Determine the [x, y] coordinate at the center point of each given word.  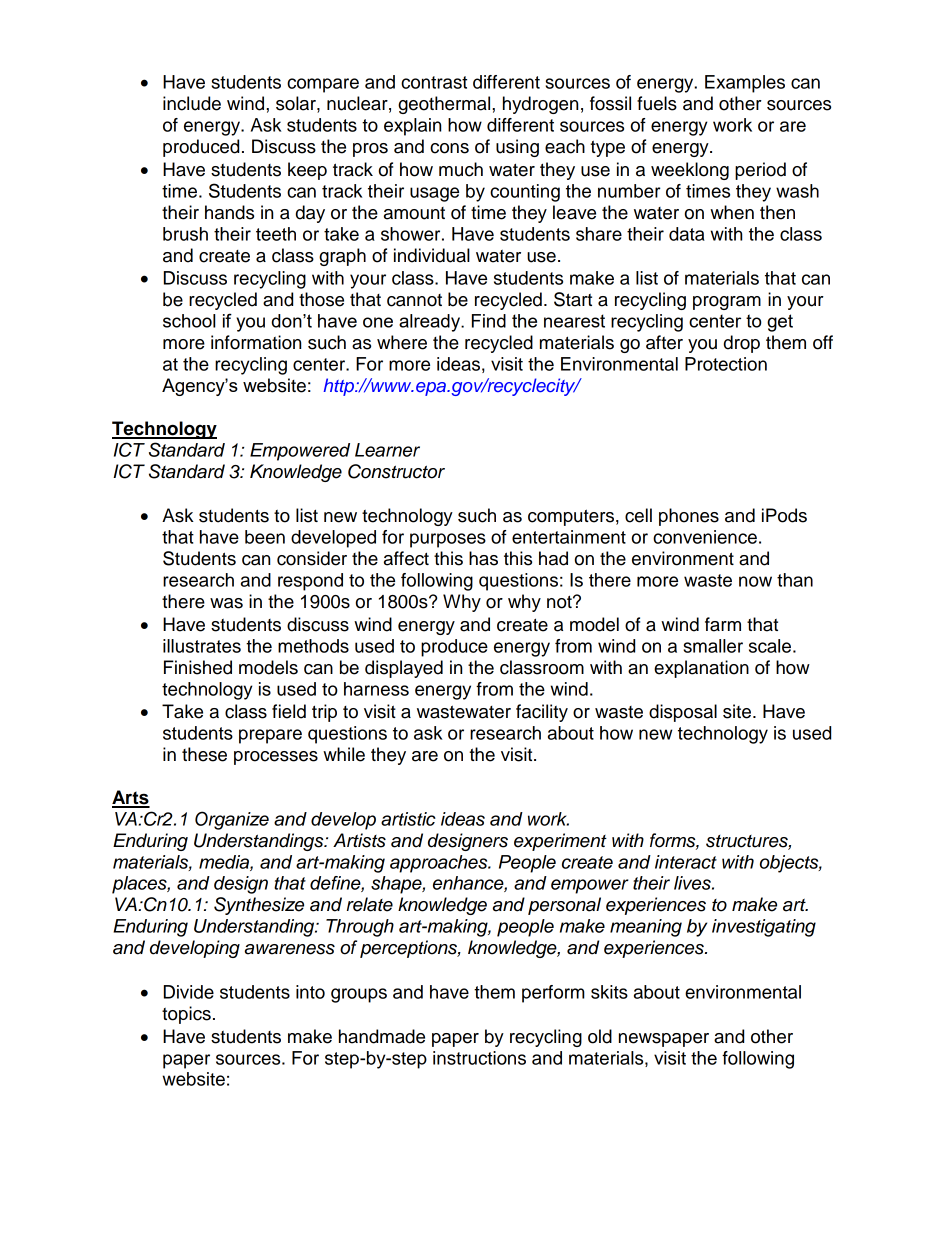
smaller [713, 646]
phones [689, 517]
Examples [745, 84]
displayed [404, 669]
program [727, 303]
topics [186, 1015]
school [189, 321]
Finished [198, 667]
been [265, 537]
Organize [232, 820]
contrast [434, 82]
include [192, 103]
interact [686, 862]
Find [489, 321]
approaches [440, 864]
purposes [448, 540]
